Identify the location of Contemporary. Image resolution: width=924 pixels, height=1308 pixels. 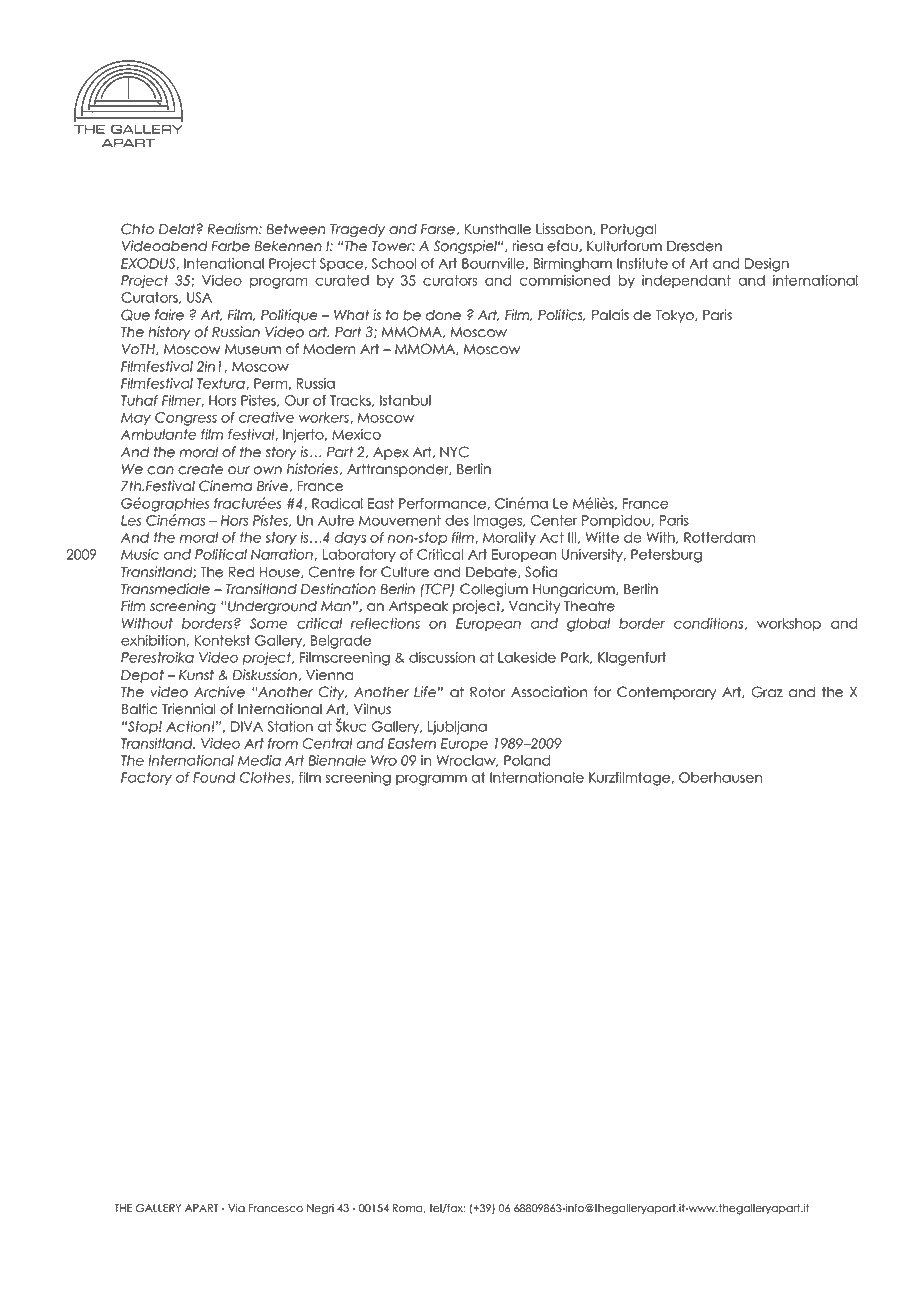
(666, 693).
